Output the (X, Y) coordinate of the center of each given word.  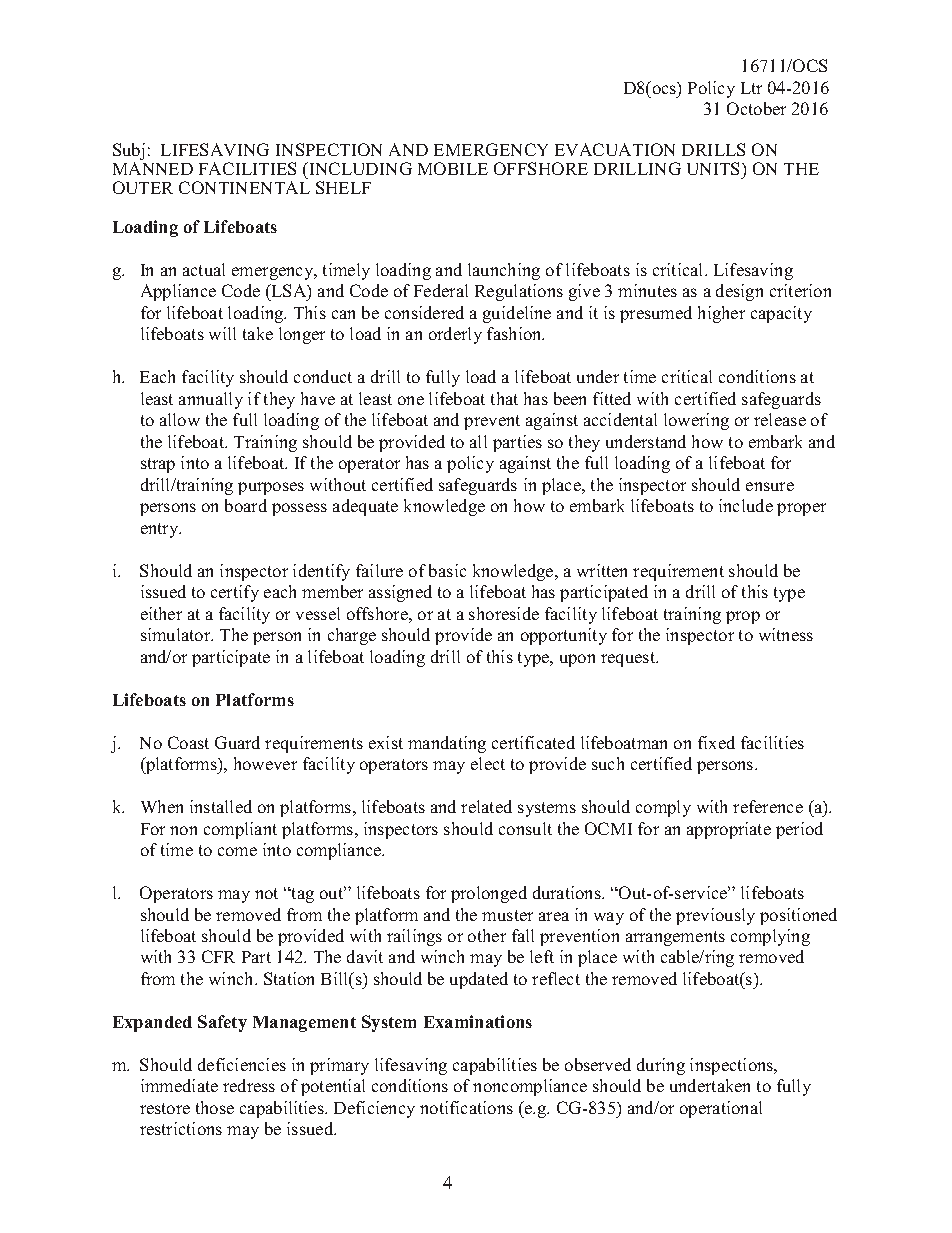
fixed (716, 742)
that (504, 398)
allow (180, 419)
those (215, 1107)
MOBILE (453, 168)
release (780, 419)
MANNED (153, 168)
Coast (188, 742)
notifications (466, 1107)
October (756, 108)
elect (488, 763)
